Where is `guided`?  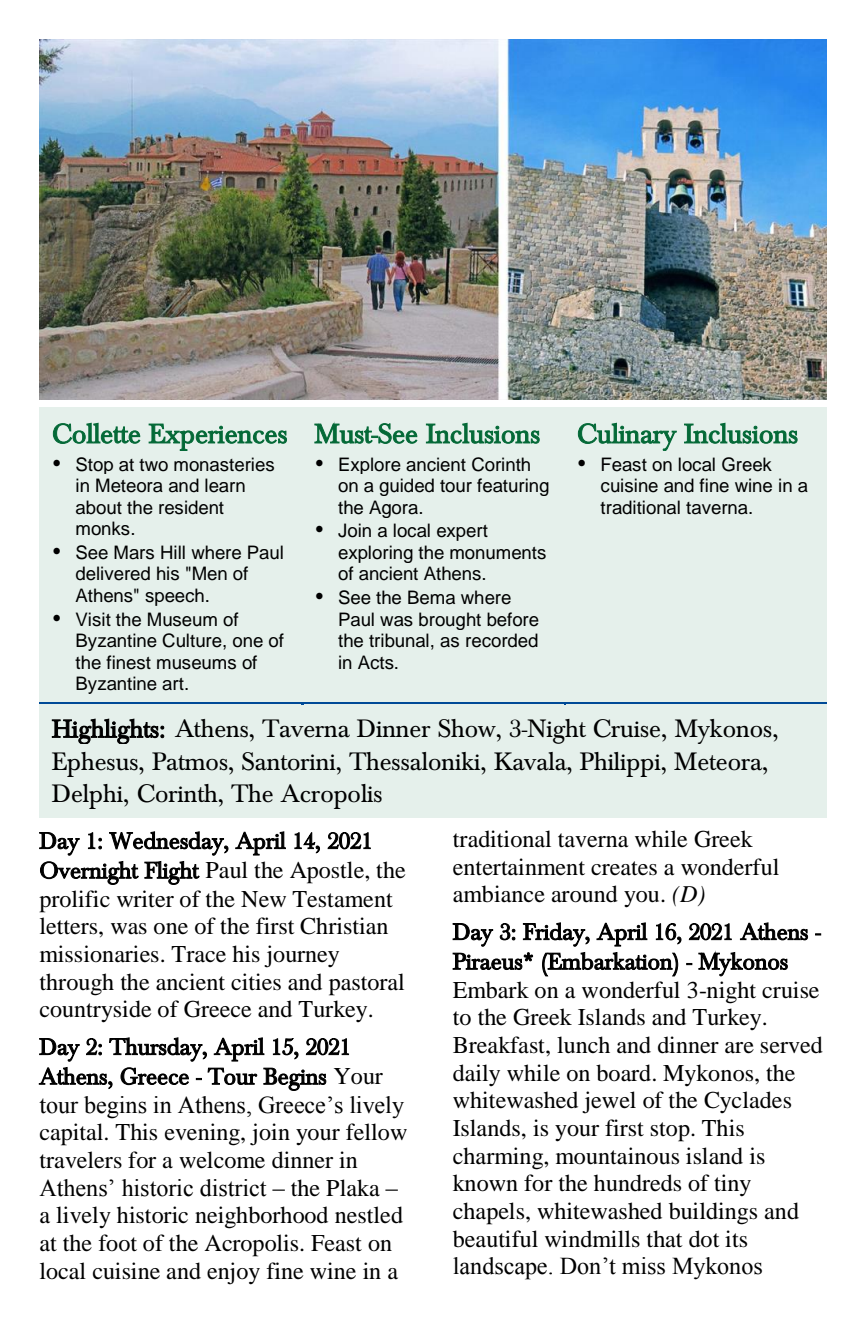
guided is located at coordinates (406, 487).
